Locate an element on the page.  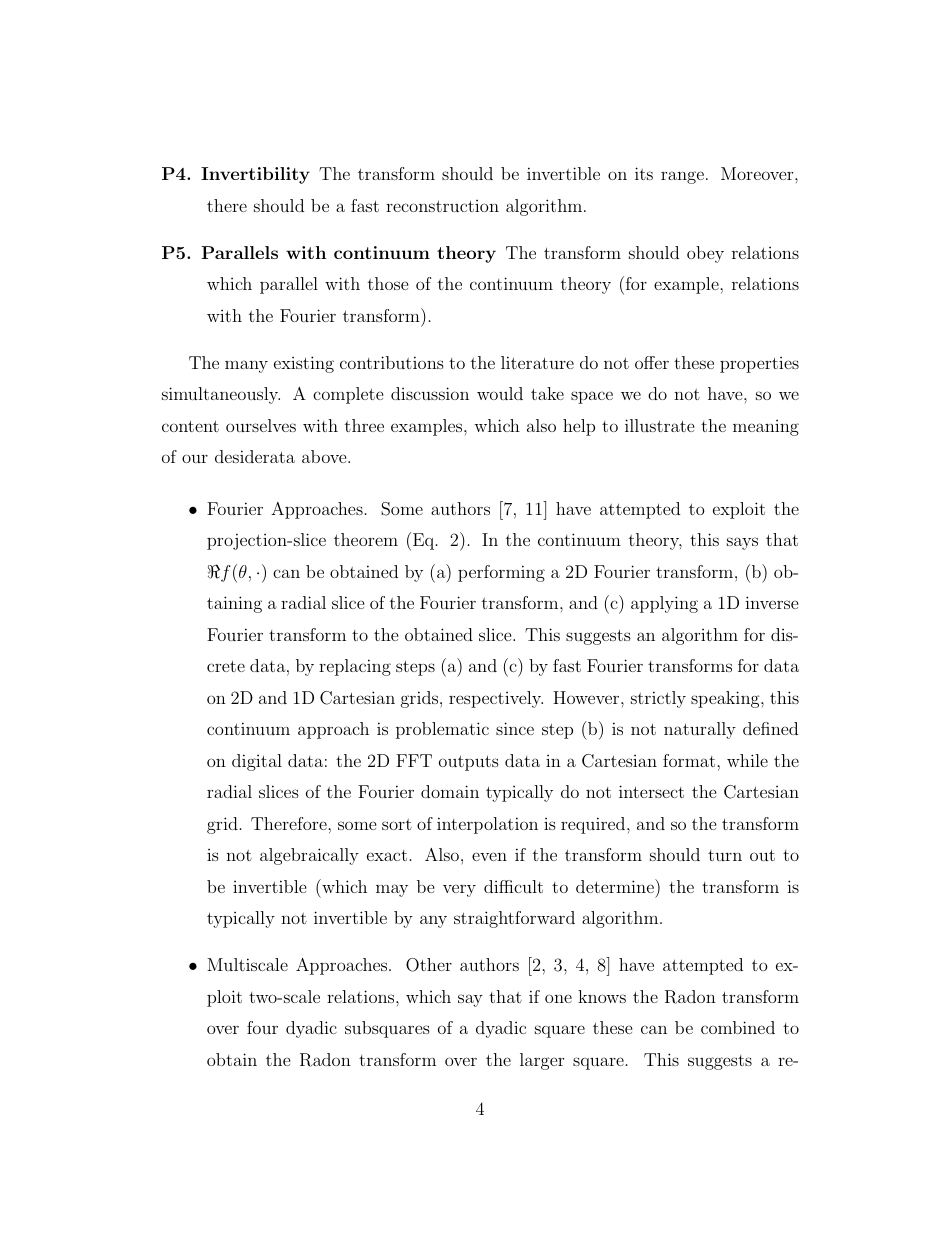
those is located at coordinates (388, 283).
